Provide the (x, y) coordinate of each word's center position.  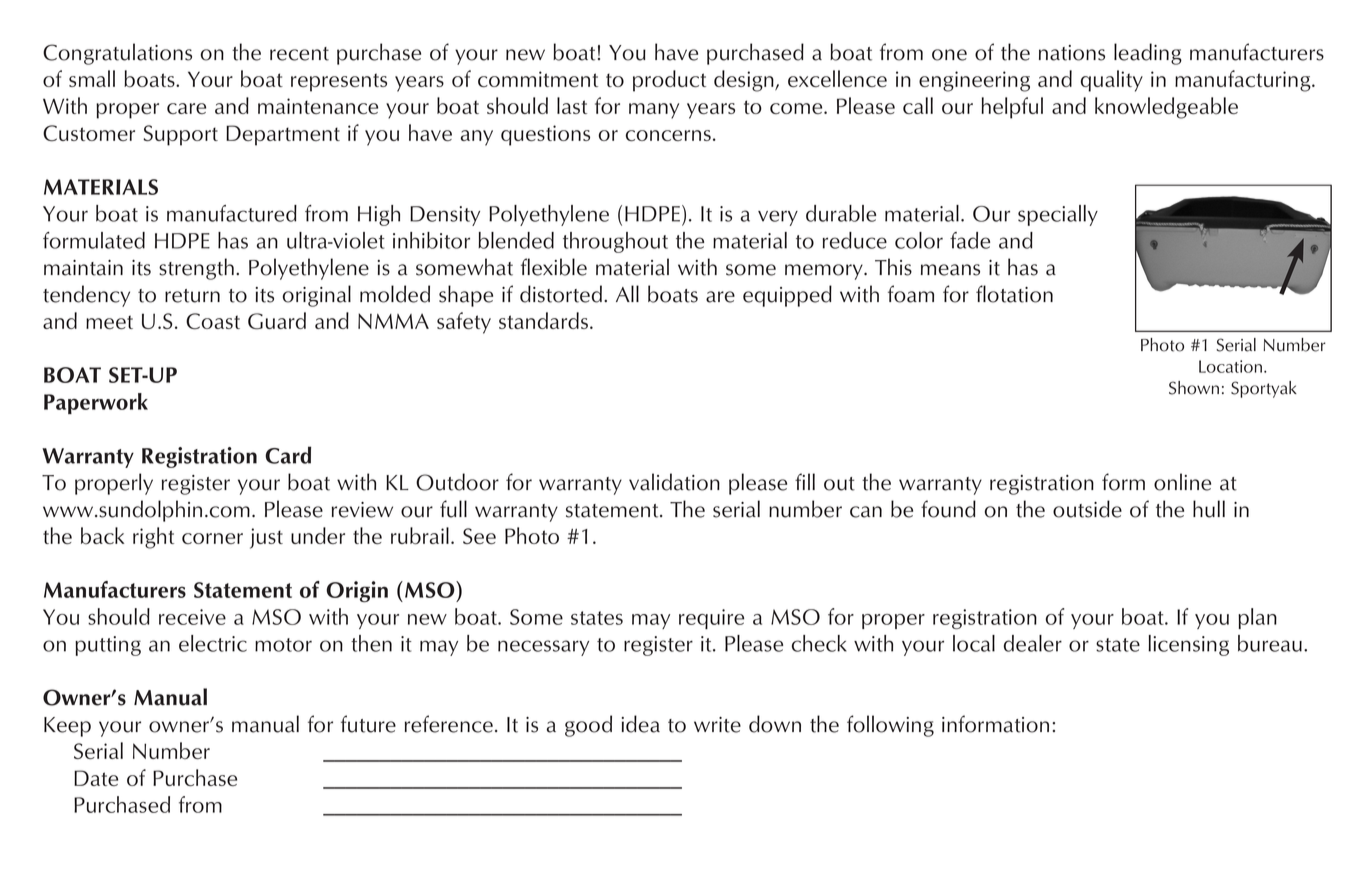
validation (674, 482)
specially (1058, 215)
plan (1257, 618)
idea (641, 724)
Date (96, 778)
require (711, 619)
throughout (615, 242)
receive (192, 617)
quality (1112, 81)
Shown (1194, 388)
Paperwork (96, 403)
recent (299, 54)
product (669, 81)
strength (196, 269)
